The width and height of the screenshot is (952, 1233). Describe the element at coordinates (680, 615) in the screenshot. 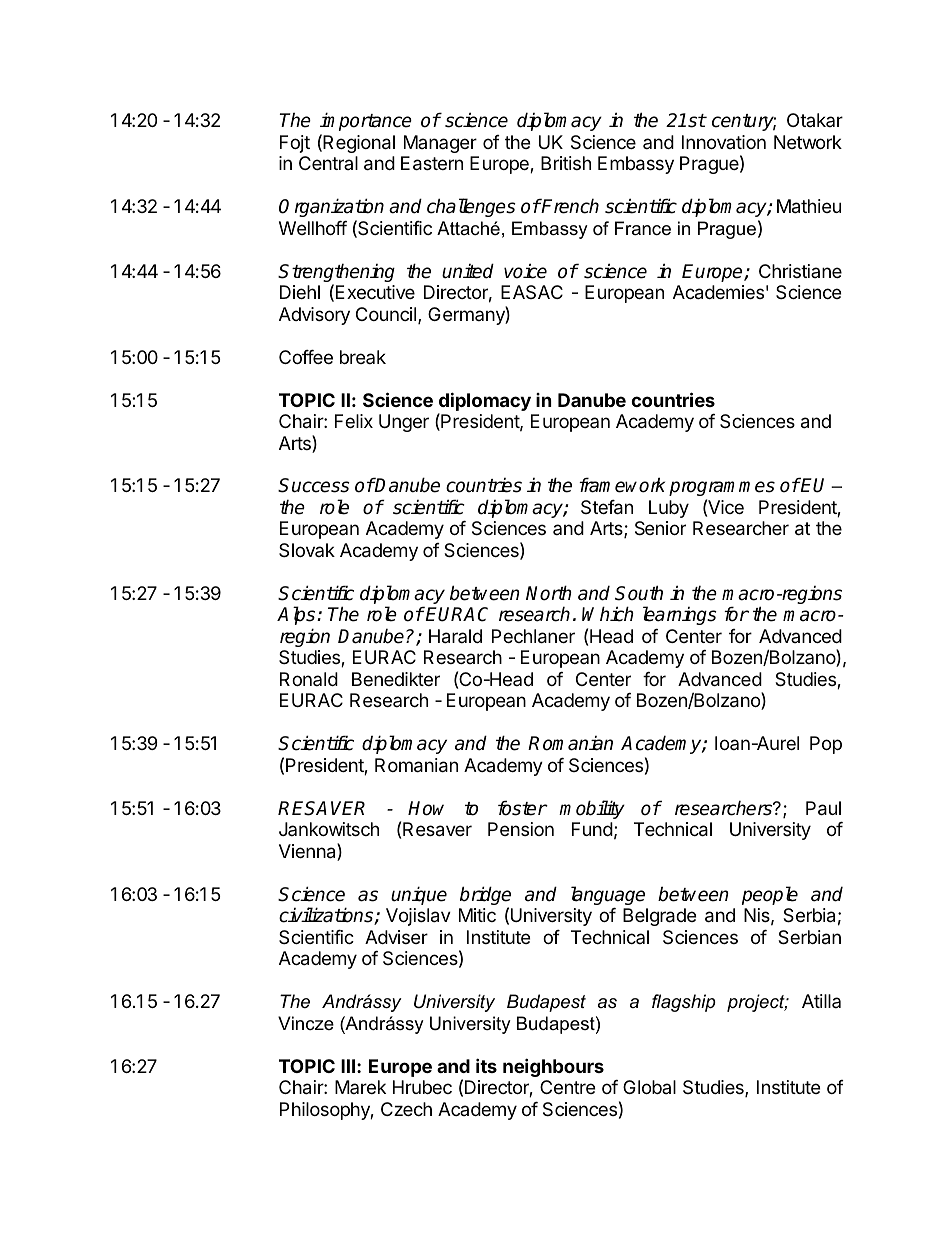

I see `learnings` at that location.
